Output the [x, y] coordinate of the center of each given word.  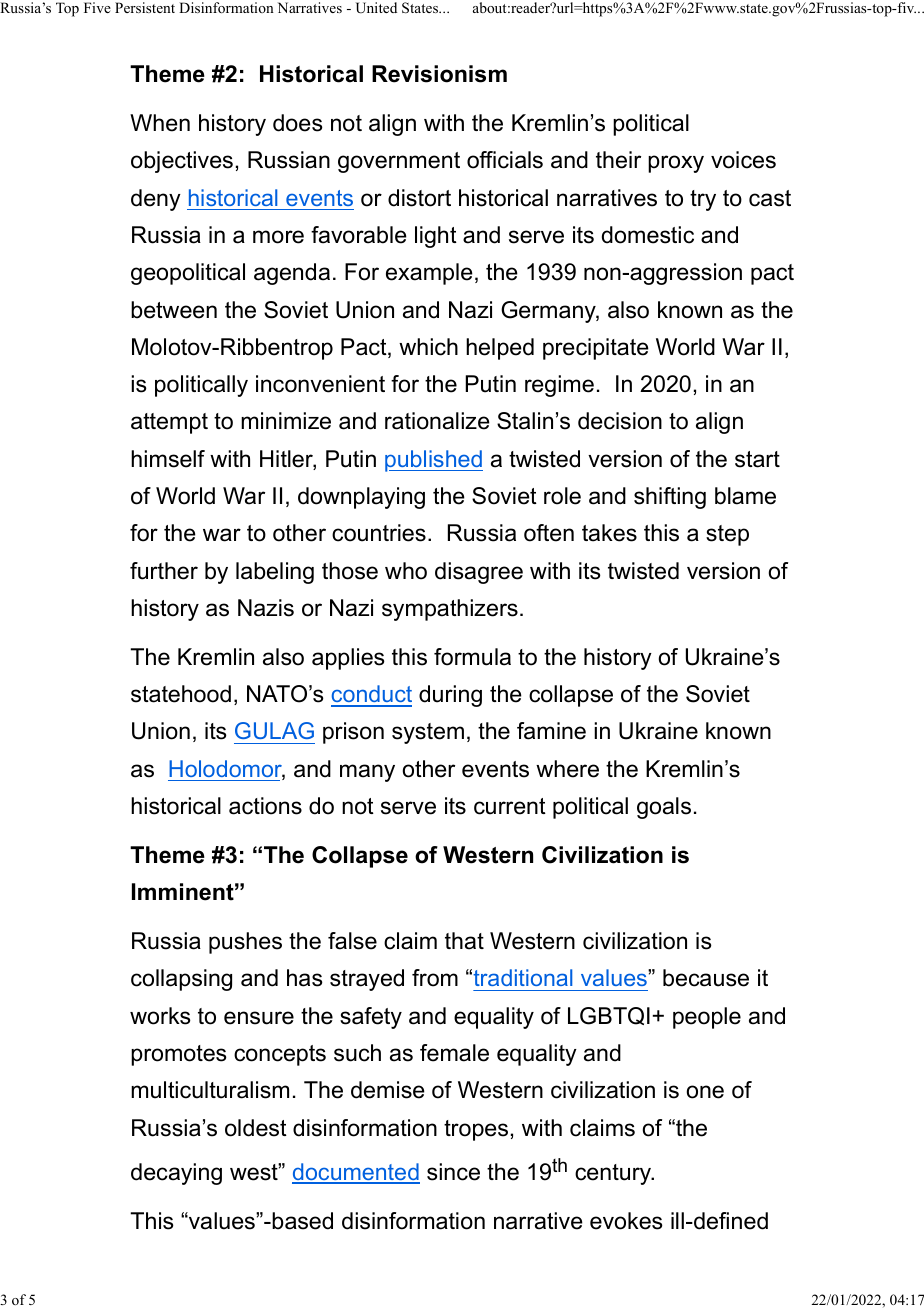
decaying [176, 1174]
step [727, 535]
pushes [245, 943]
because [706, 978]
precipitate [596, 349]
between [174, 310]
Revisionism [439, 74]
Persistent [145, 7]
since [453, 1172]
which [428, 347]
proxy [676, 164]
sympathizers [450, 610]
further [164, 571]
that [464, 941]
